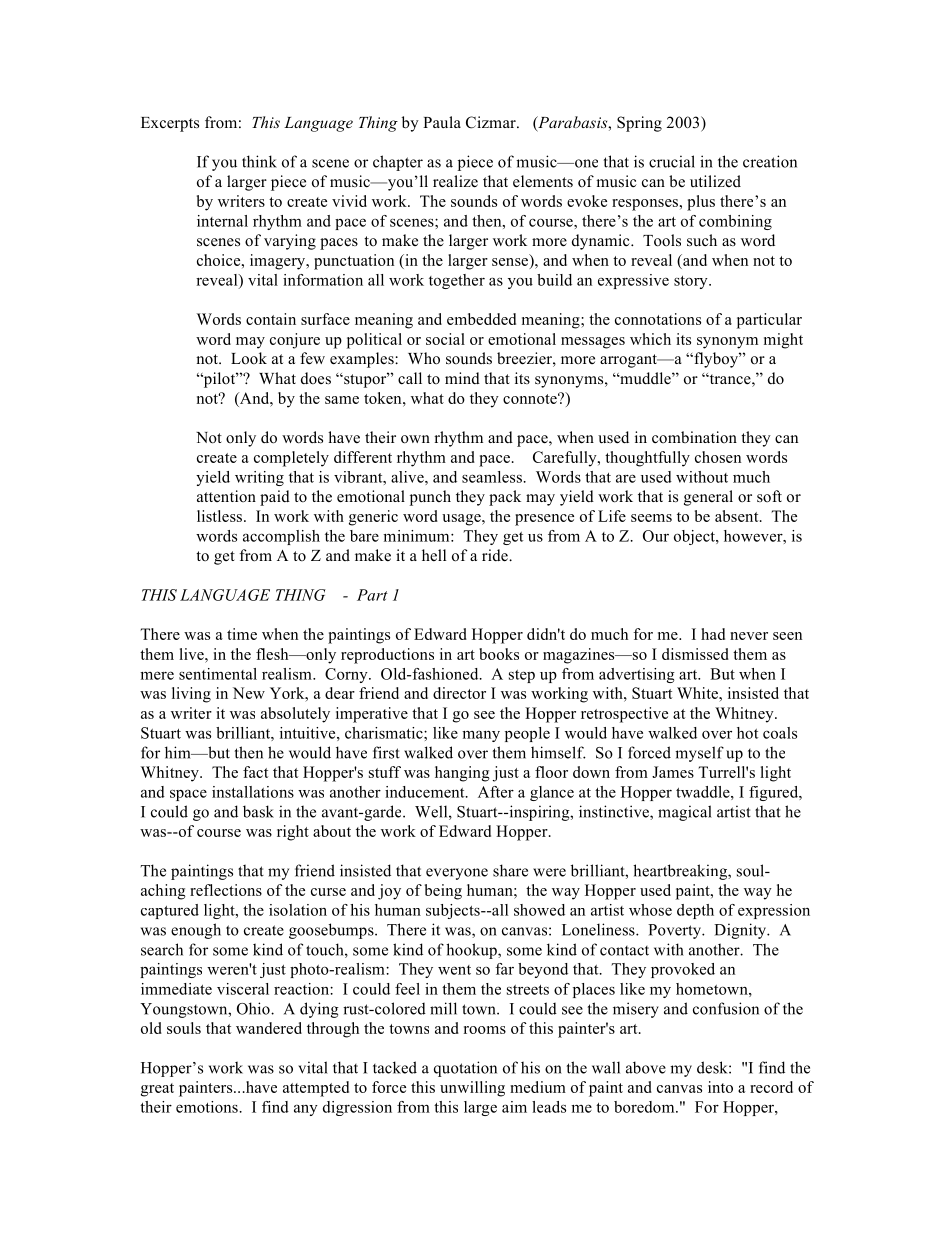 The image size is (952, 1233). What do you see at coordinates (715, 181) in the page?
I see `utilized` at bounding box center [715, 181].
